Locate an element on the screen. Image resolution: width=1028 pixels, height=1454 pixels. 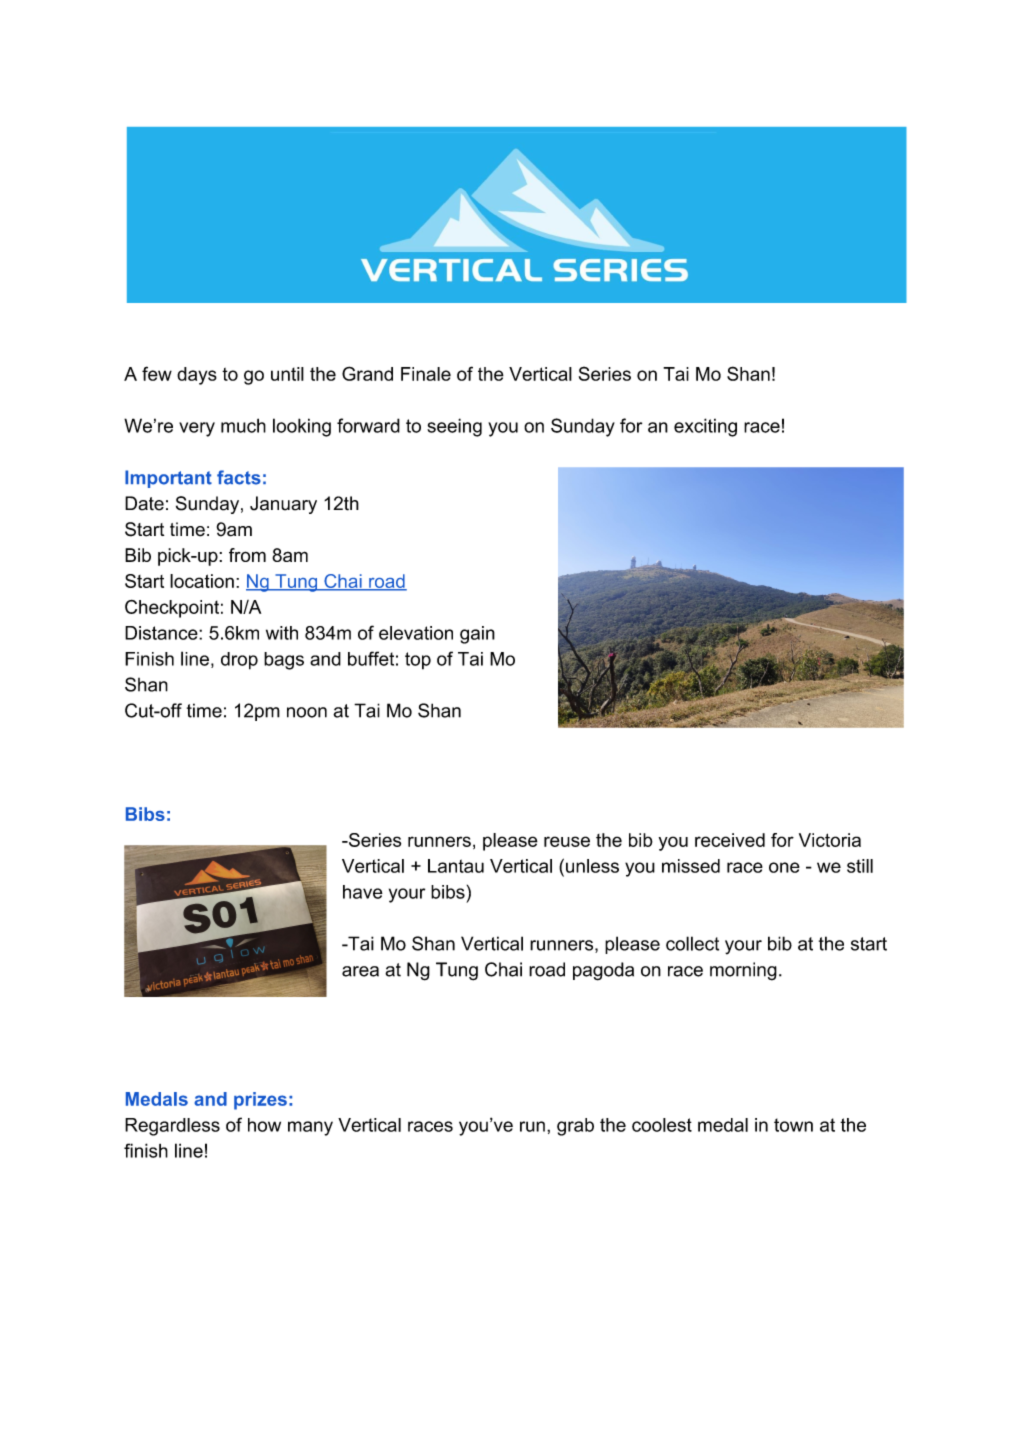
grab is located at coordinates (575, 1127).
